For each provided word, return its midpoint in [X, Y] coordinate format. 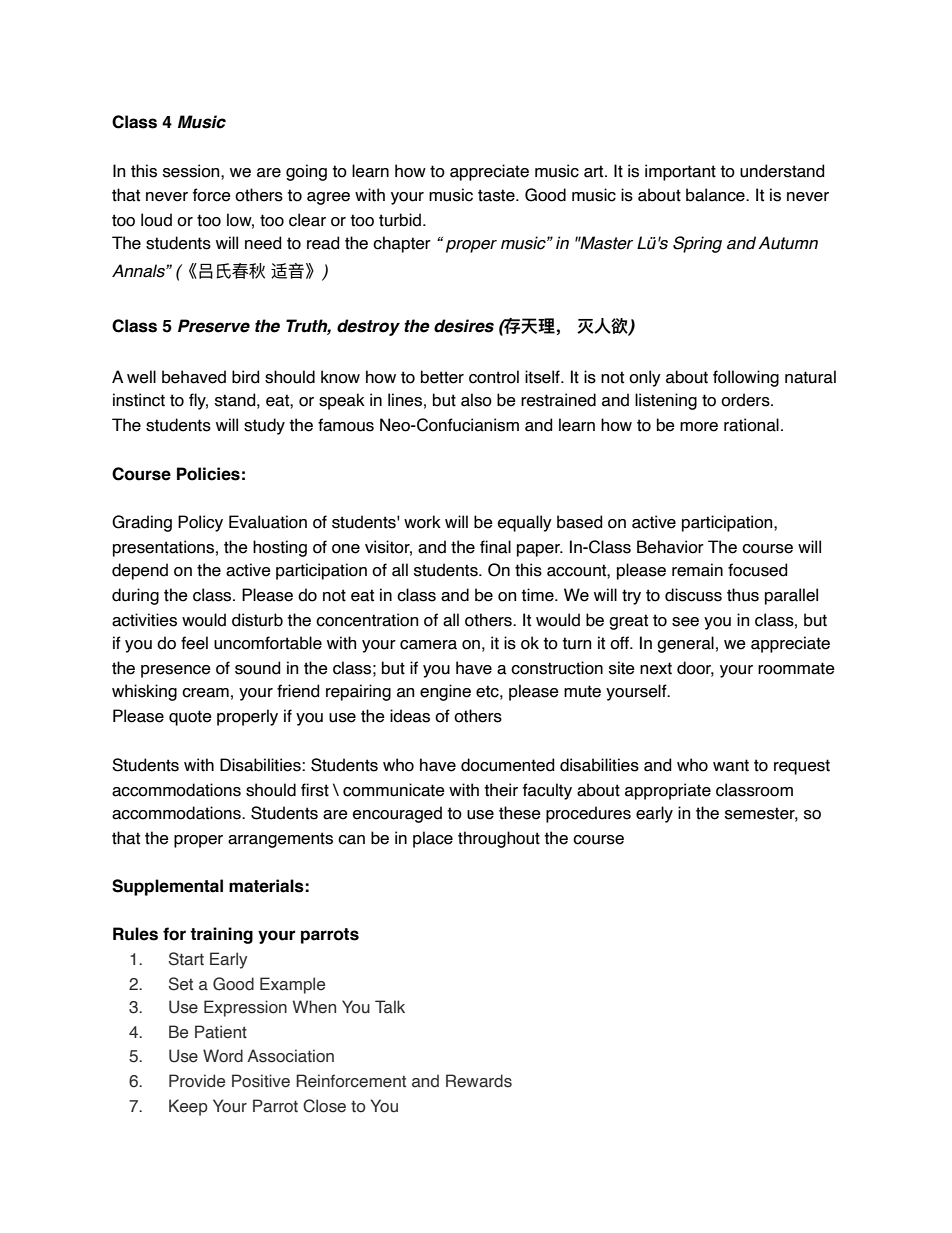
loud [156, 220]
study [264, 426]
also [476, 400]
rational [751, 425]
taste [497, 195]
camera [428, 645]
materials [266, 886]
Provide [197, 1081]
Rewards [479, 1081]
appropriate [668, 791]
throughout [499, 839]
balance [716, 195]
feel [194, 643]
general [685, 644]
